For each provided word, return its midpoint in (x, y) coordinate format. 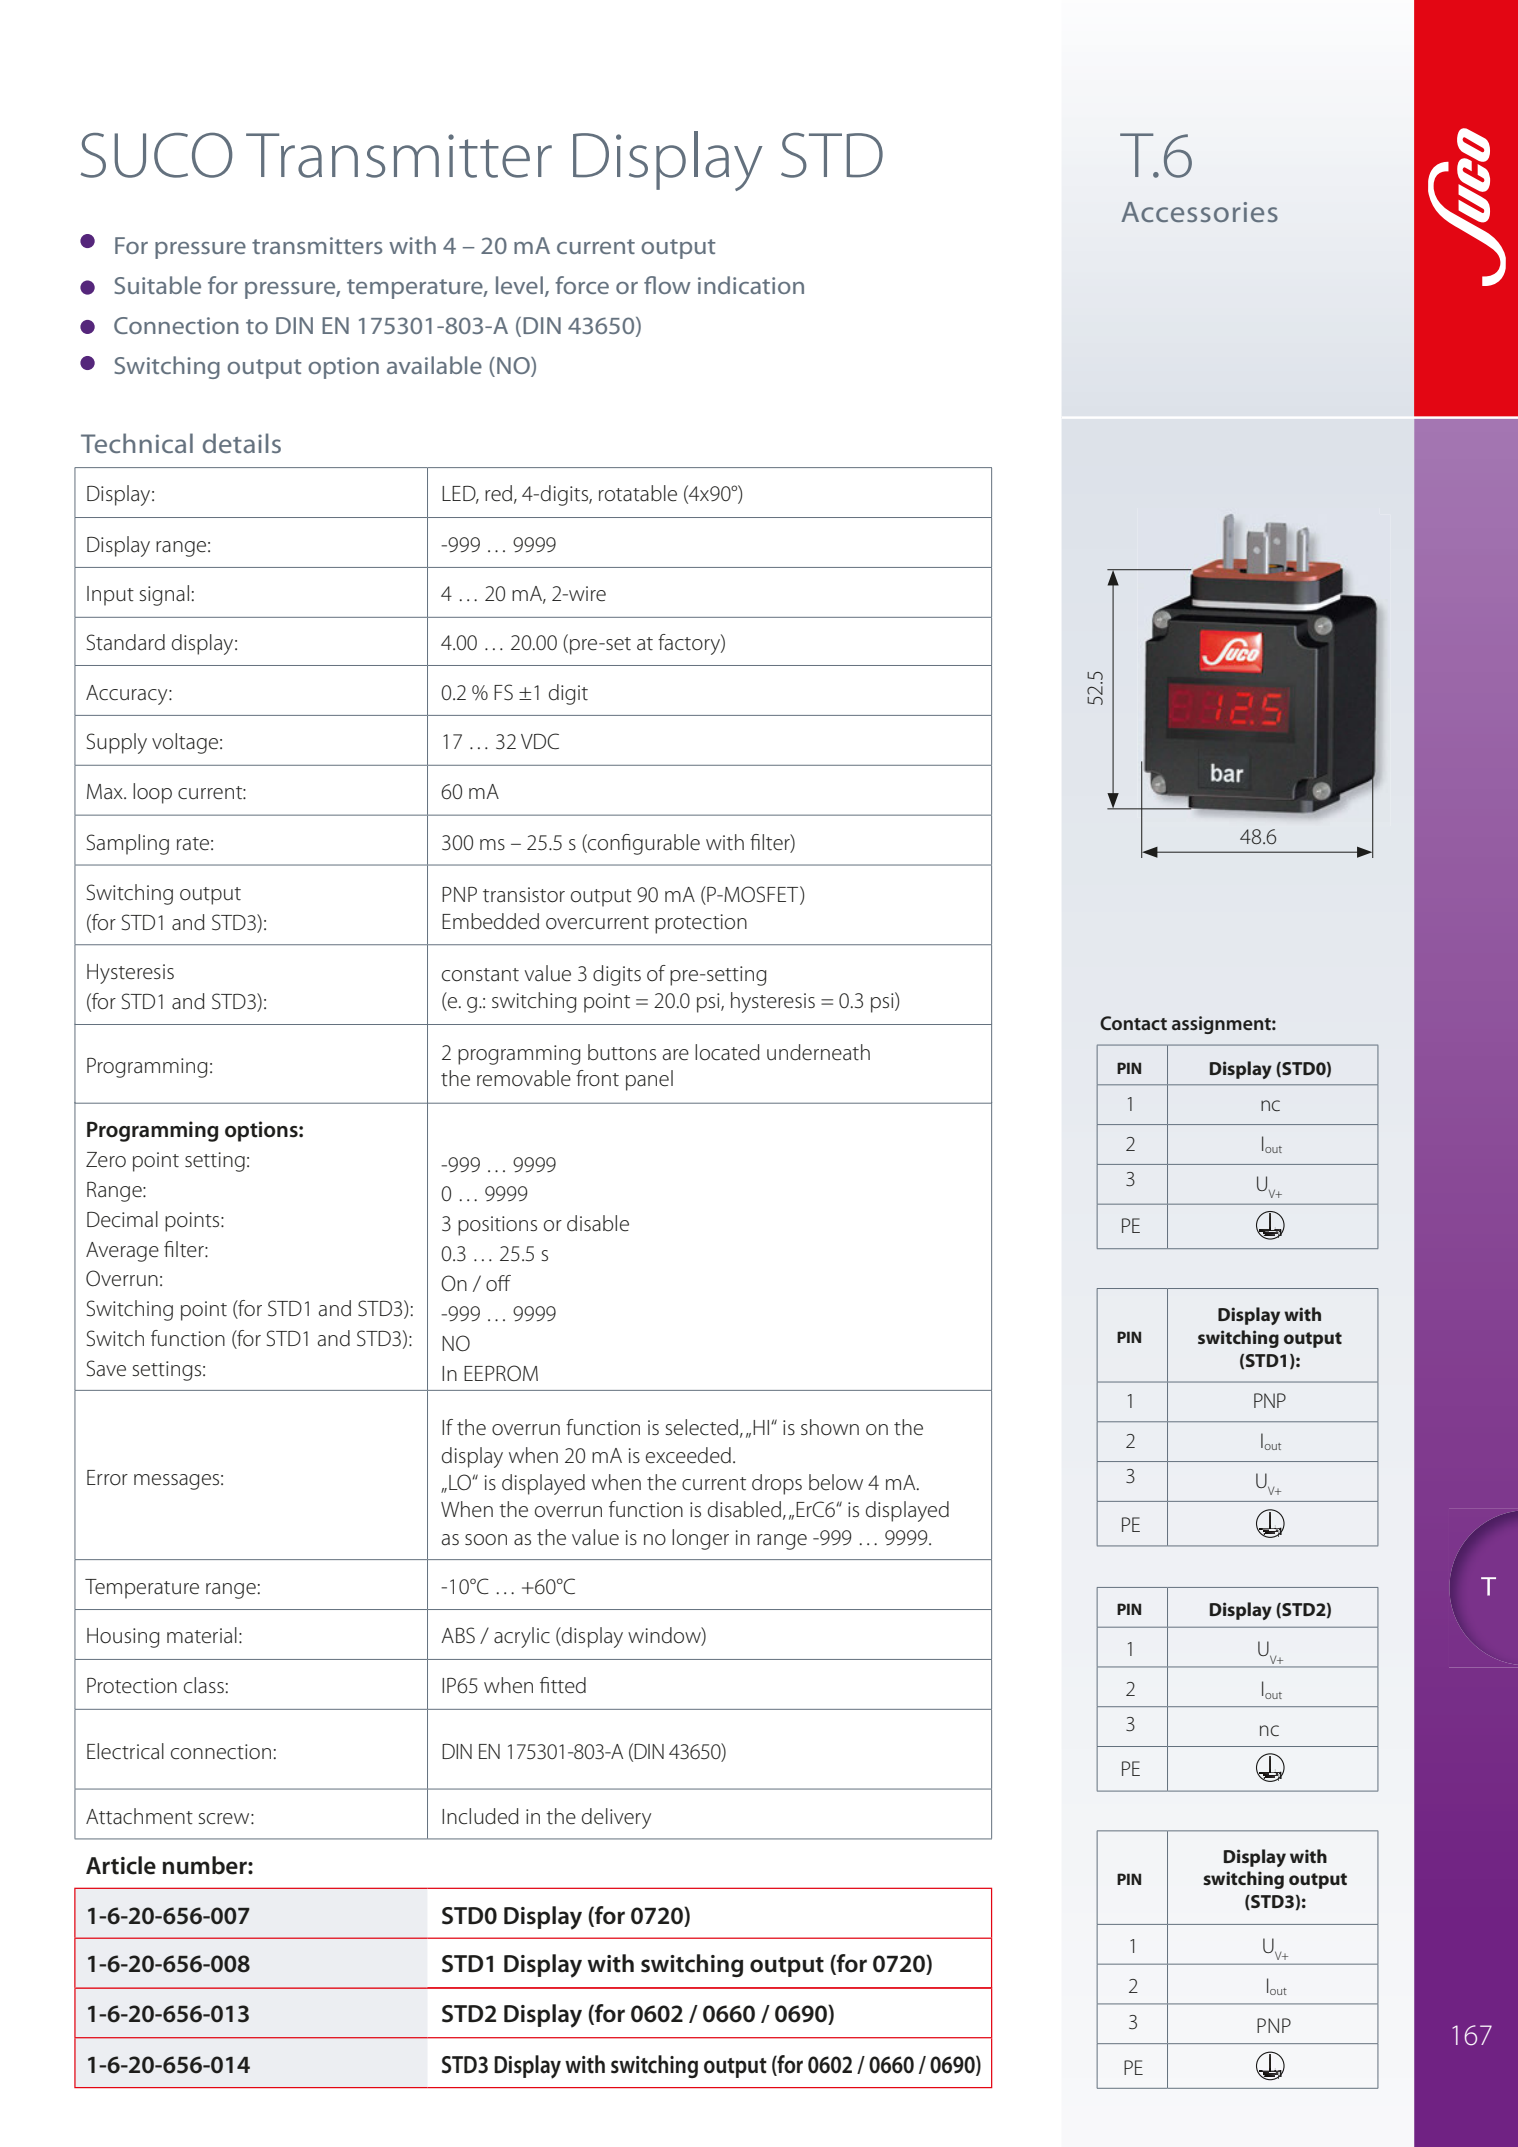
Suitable (157, 285)
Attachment (139, 1816)
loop (152, 793)
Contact (1133, 1023)
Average (122, 1252)
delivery (616, 1818)
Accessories (1199, 212)
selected (701, 1427)
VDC (540, 741)
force (582, 285)
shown (830, 1427)
